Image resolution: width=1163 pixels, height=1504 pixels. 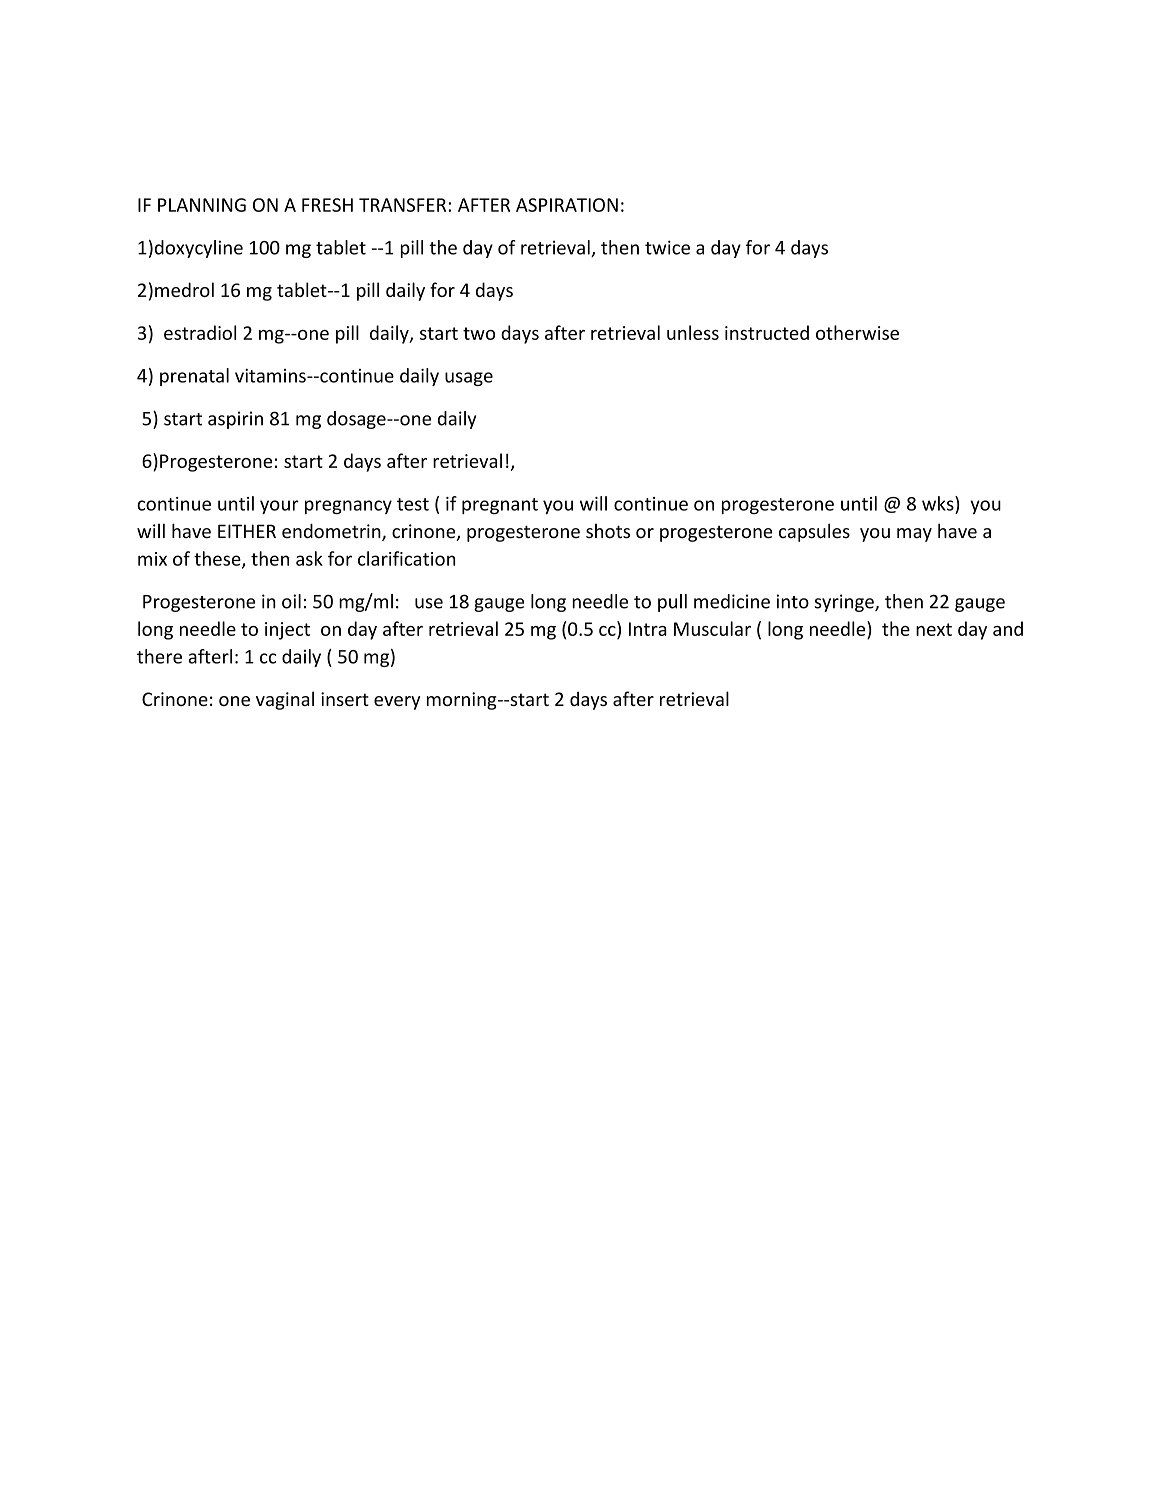 What do you see at coordinates (202, 205) in the screenshot?
I see `PLANNING` at bounding box center [202, 205].
